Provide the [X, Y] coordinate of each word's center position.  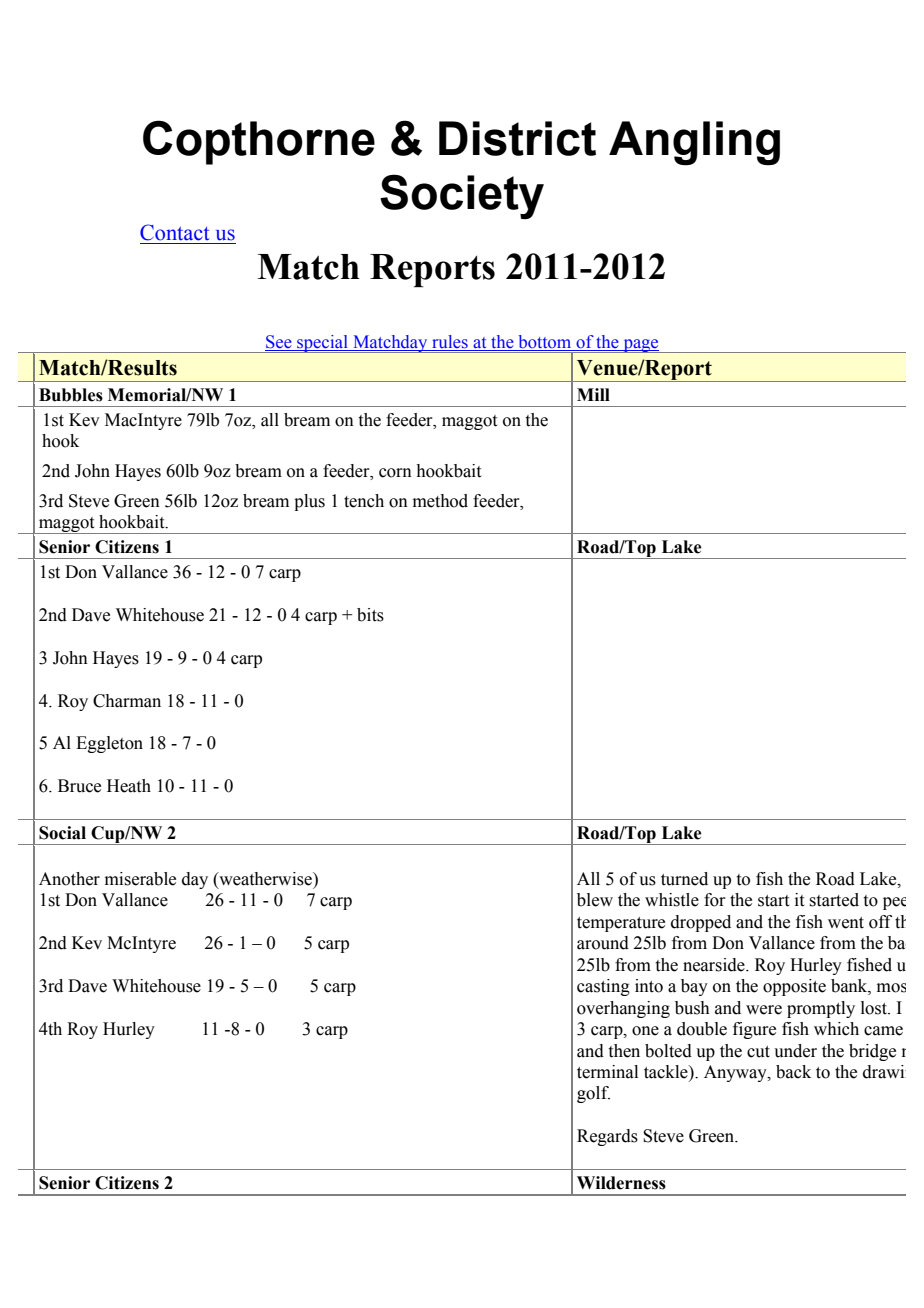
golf [593, 1094]
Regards [607, 1137]
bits [370, 615]
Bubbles [71, 395]
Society [462, 197]
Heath [129, 786]
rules [450, 343]
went [846, 923]
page [641, 346]
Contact [174, 232]
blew [595, 900]
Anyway [736, 1073]
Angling [694, 143]
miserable [140, 879]
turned [684, 879]
